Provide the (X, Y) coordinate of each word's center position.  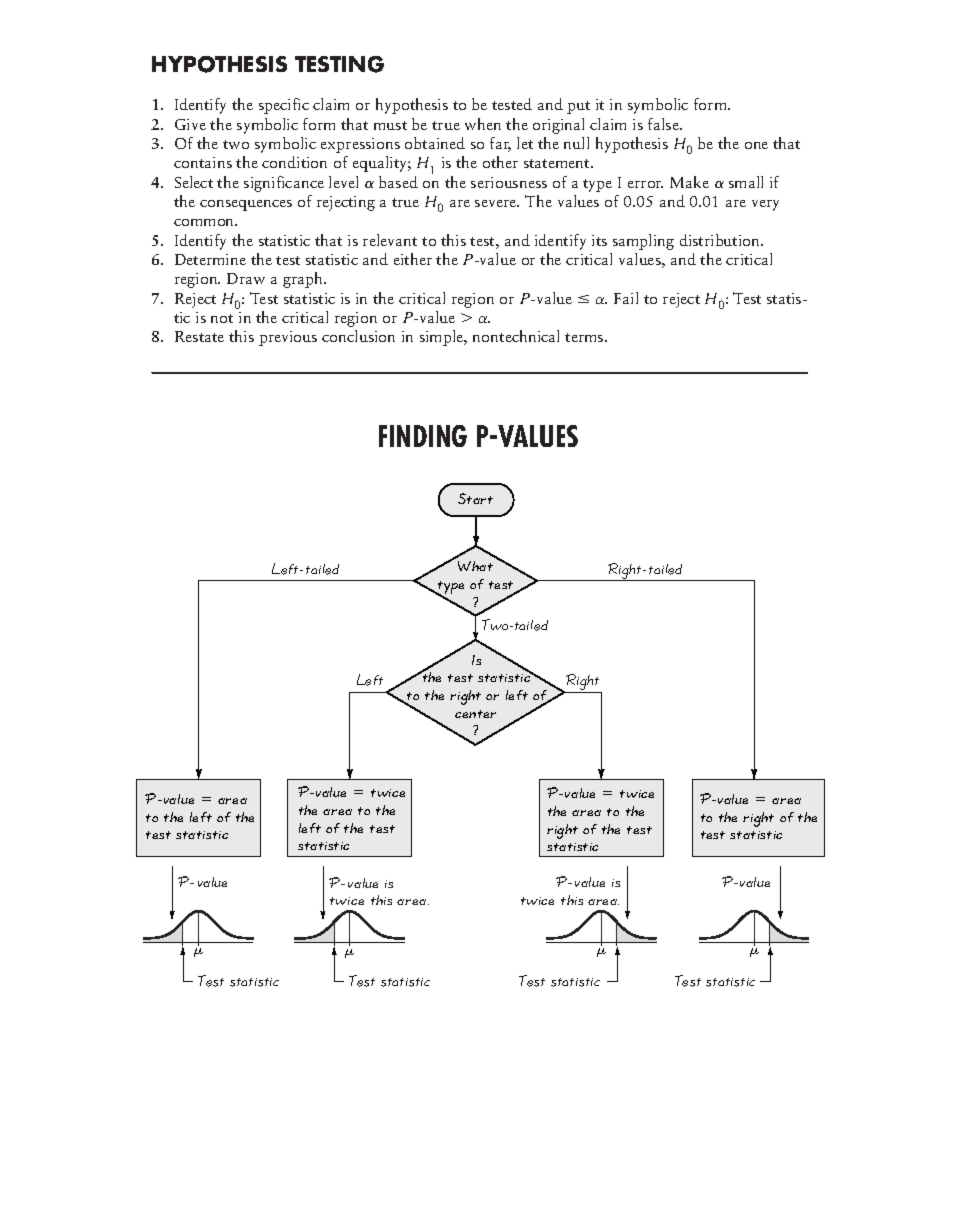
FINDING (423, 436)
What (475, 566)
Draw (246, 278)
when (483, 124)
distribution (721, 240)
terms (585, 337)
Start (475, 498)
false (664, 124)
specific (284, 106)
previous (288, 338)
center (475, 714)
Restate (199, 336)
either (413, 259)
